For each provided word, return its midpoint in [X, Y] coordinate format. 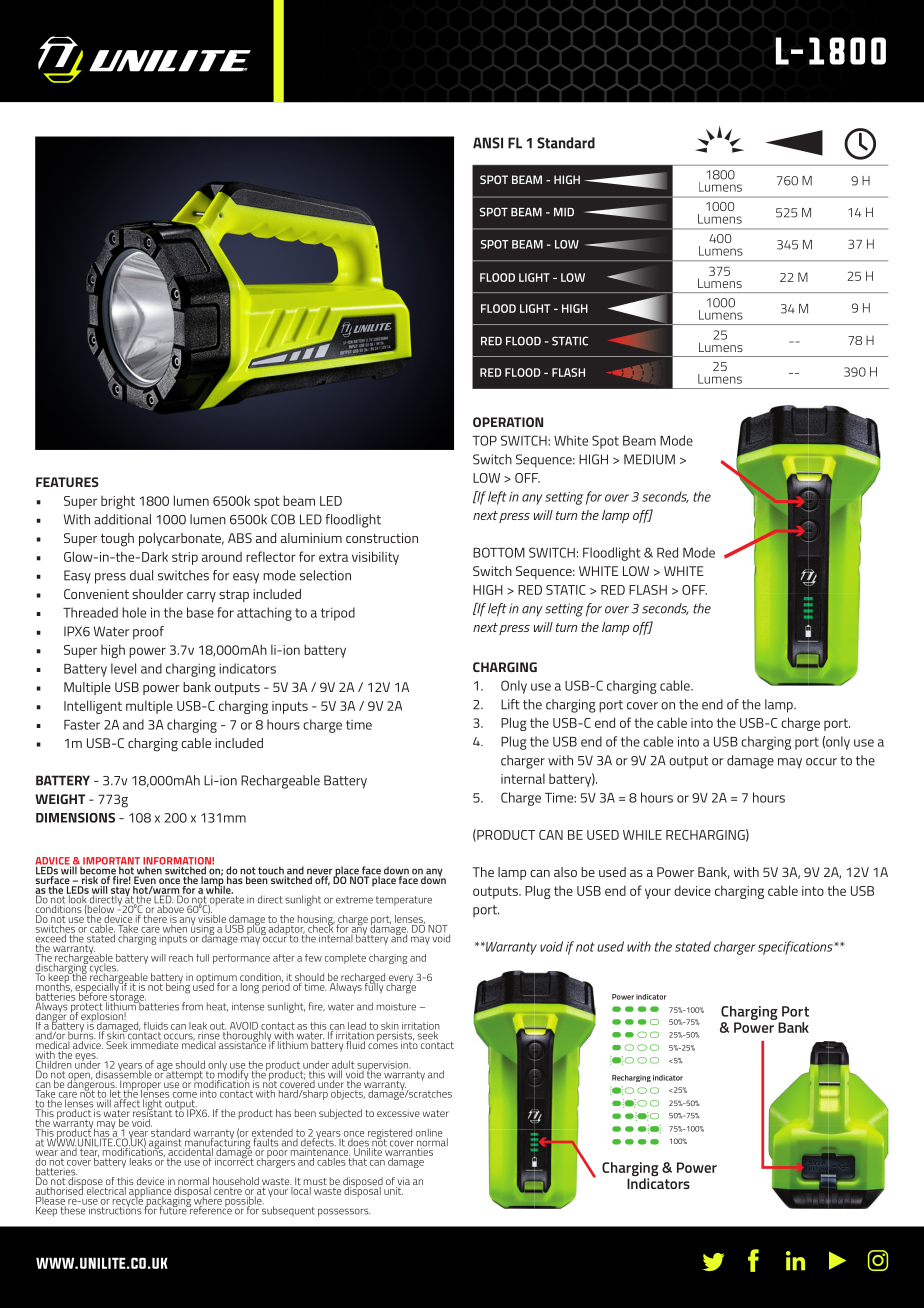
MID [564, 212]
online [429, 1133]
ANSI [488, 143]
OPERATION [508, 422]
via [403, 1182]
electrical [106, 1189]
